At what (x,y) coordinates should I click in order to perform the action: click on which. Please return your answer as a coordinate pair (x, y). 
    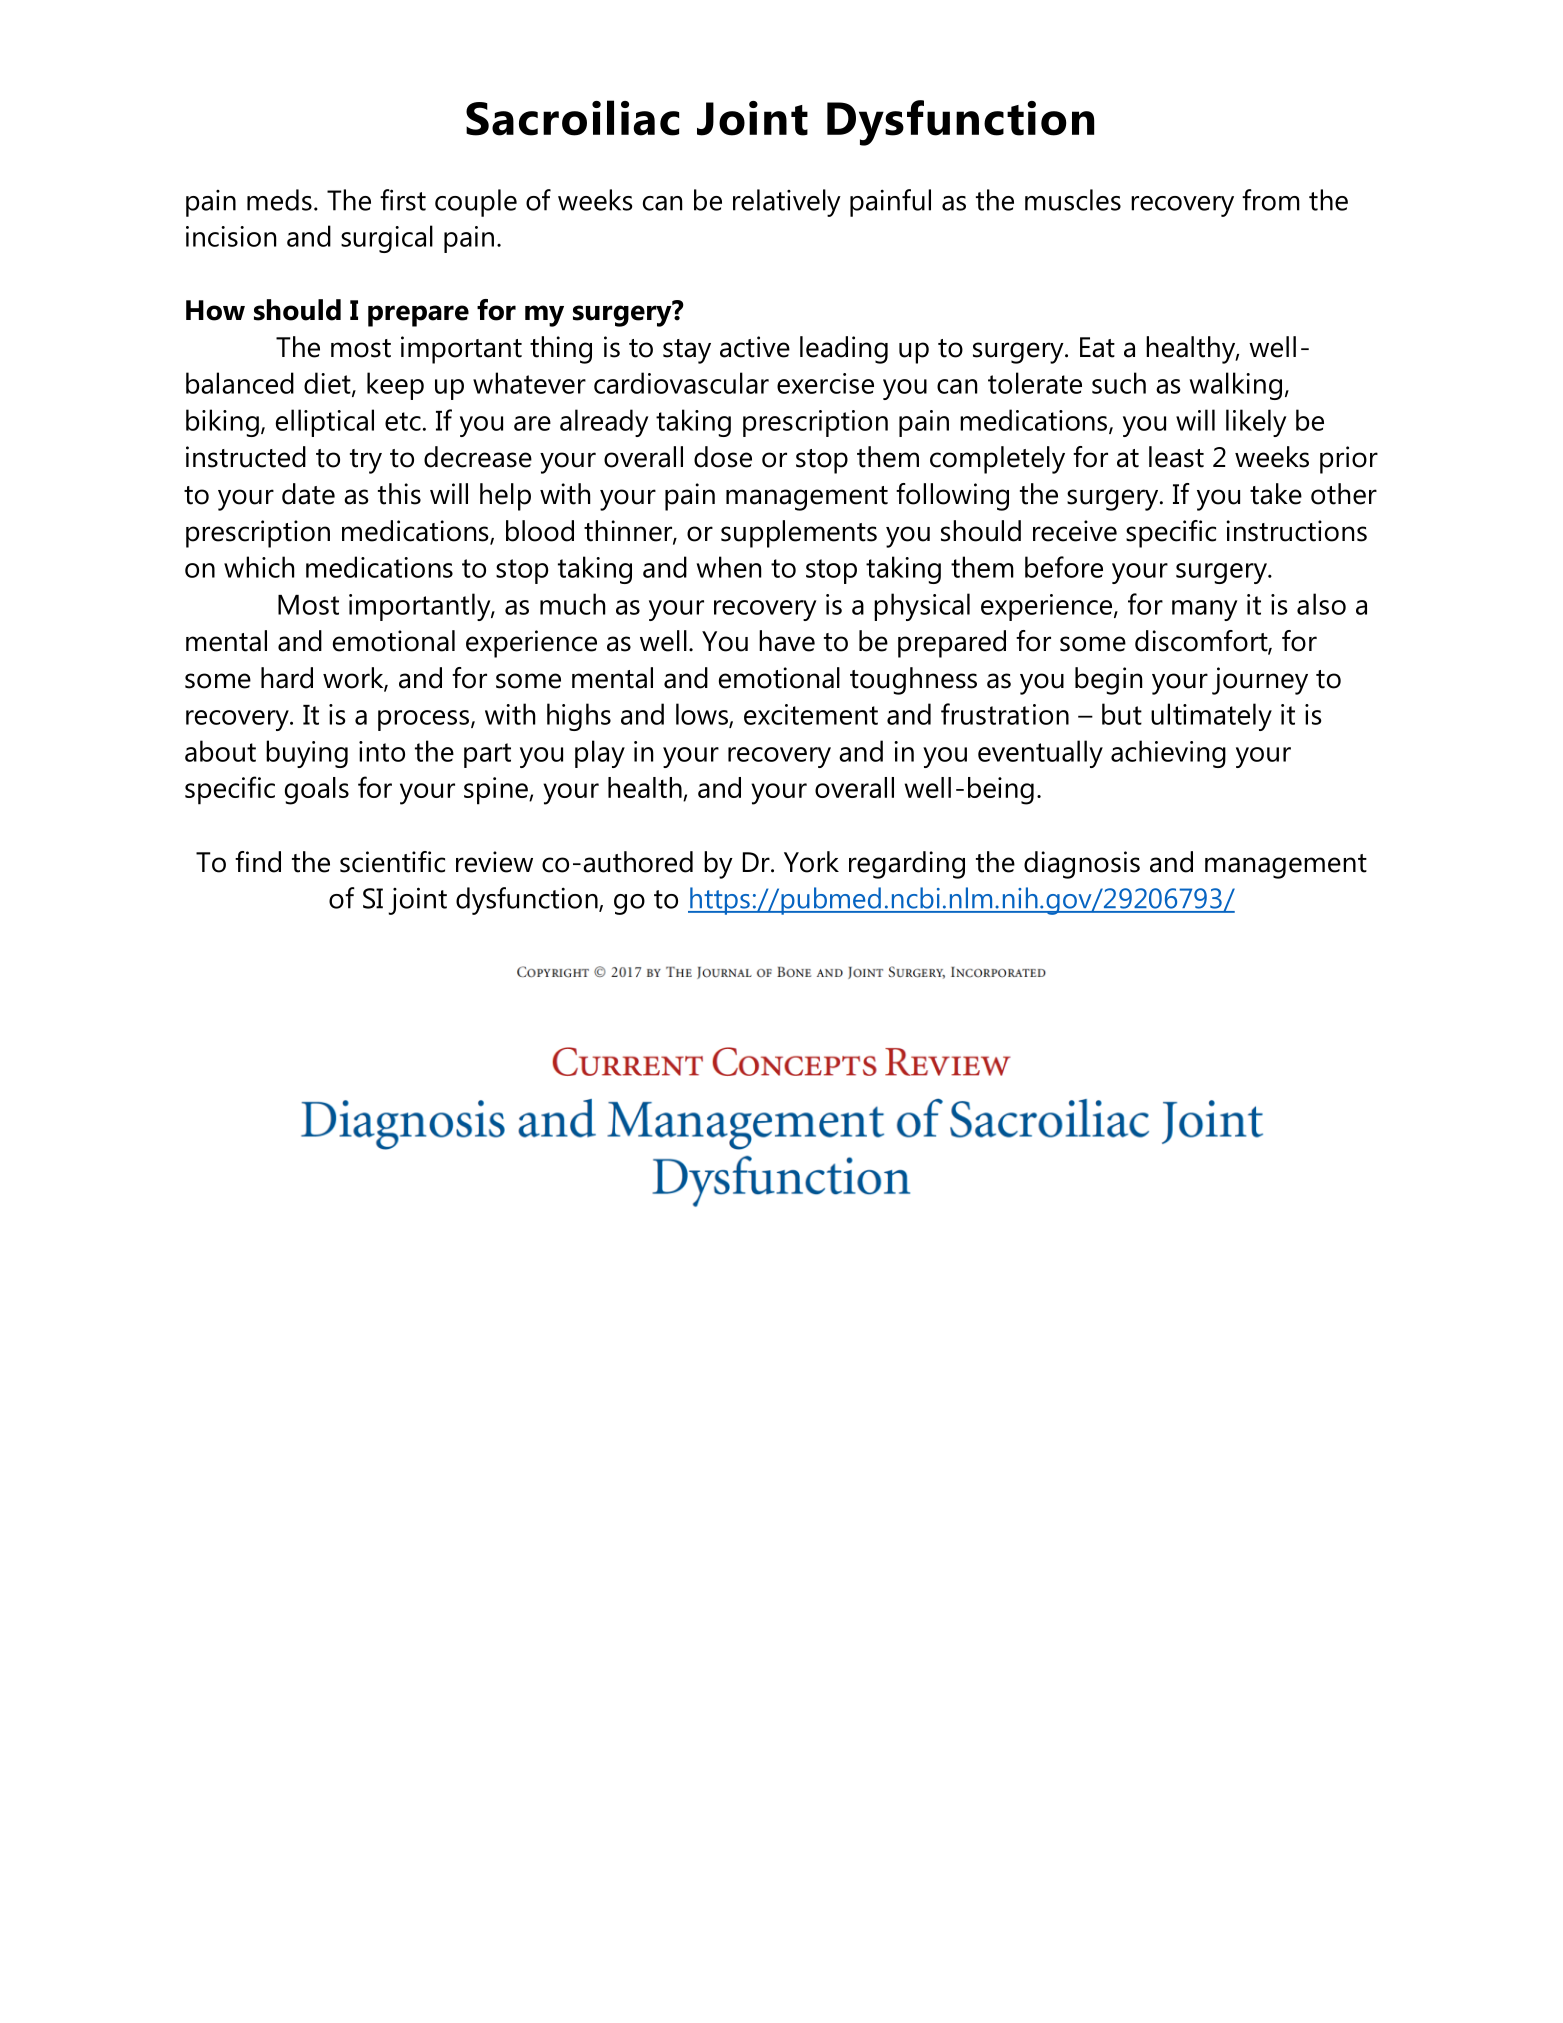
    Looking at the image, I should click on (259, 567).
